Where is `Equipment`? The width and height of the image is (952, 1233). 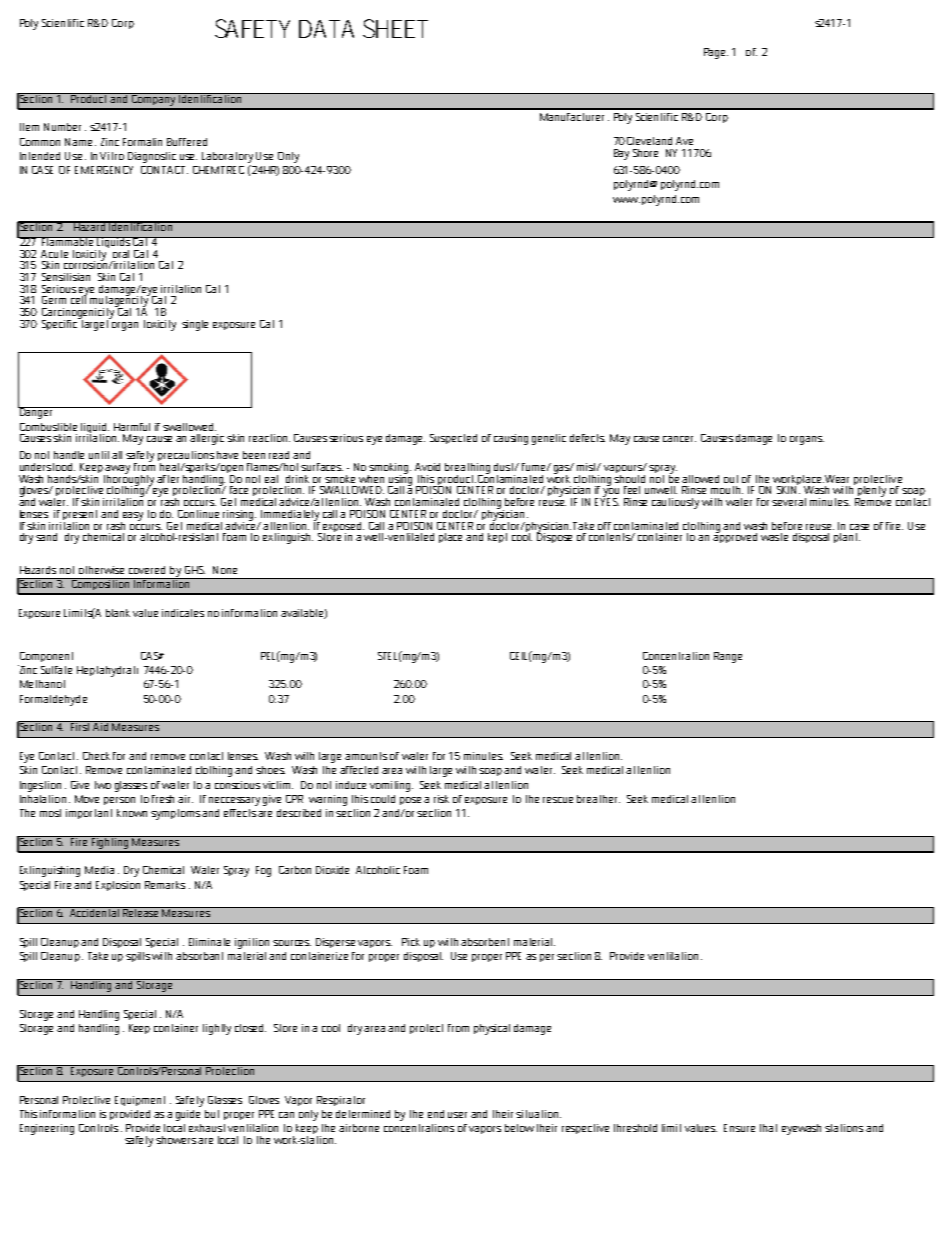
Equipment is located at coordinates (140, 1101).
